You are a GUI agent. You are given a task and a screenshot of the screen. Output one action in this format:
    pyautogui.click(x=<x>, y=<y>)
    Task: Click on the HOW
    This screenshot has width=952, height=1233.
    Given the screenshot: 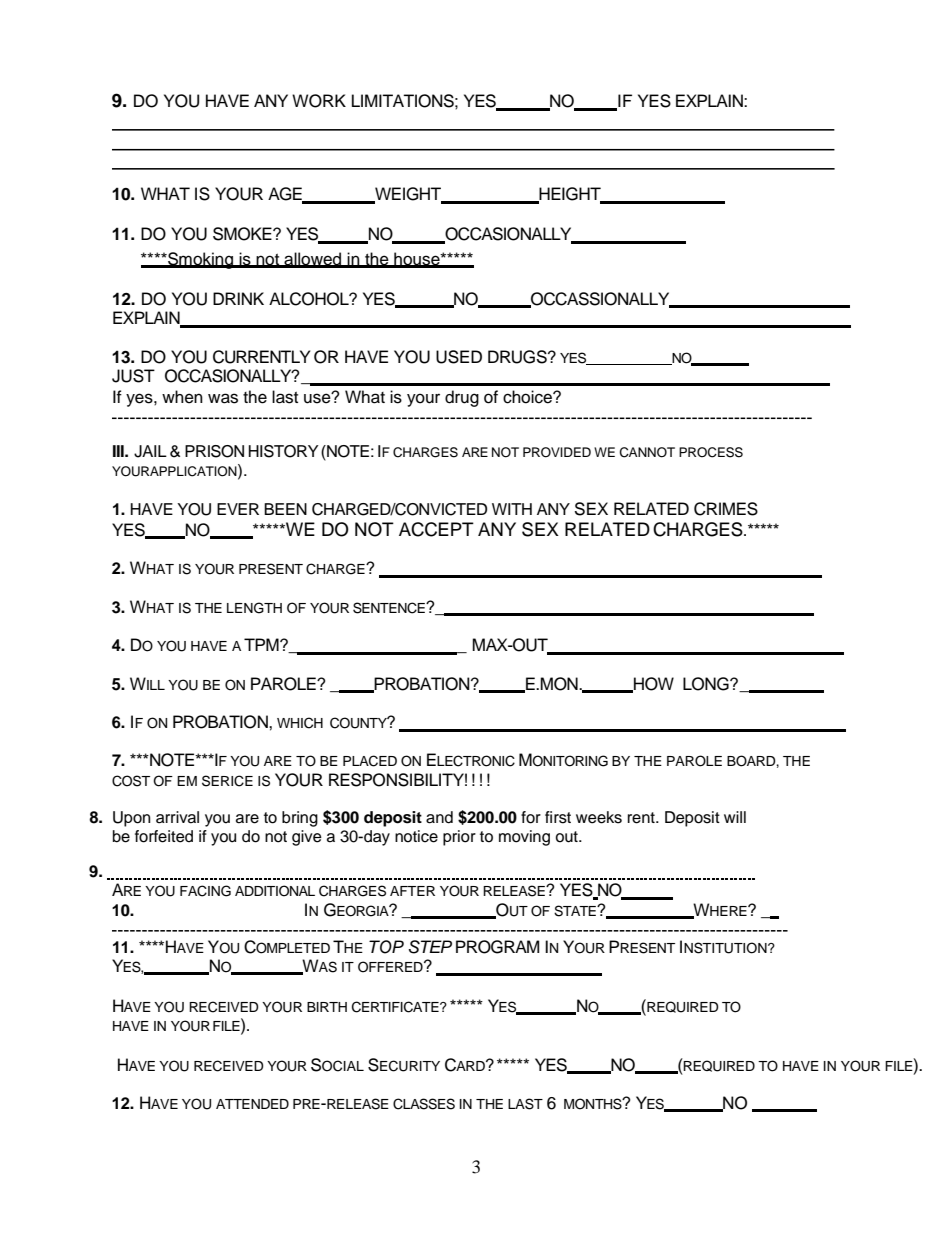 What is the action you would take?
    pyautogui.click(x=653, y=684)
